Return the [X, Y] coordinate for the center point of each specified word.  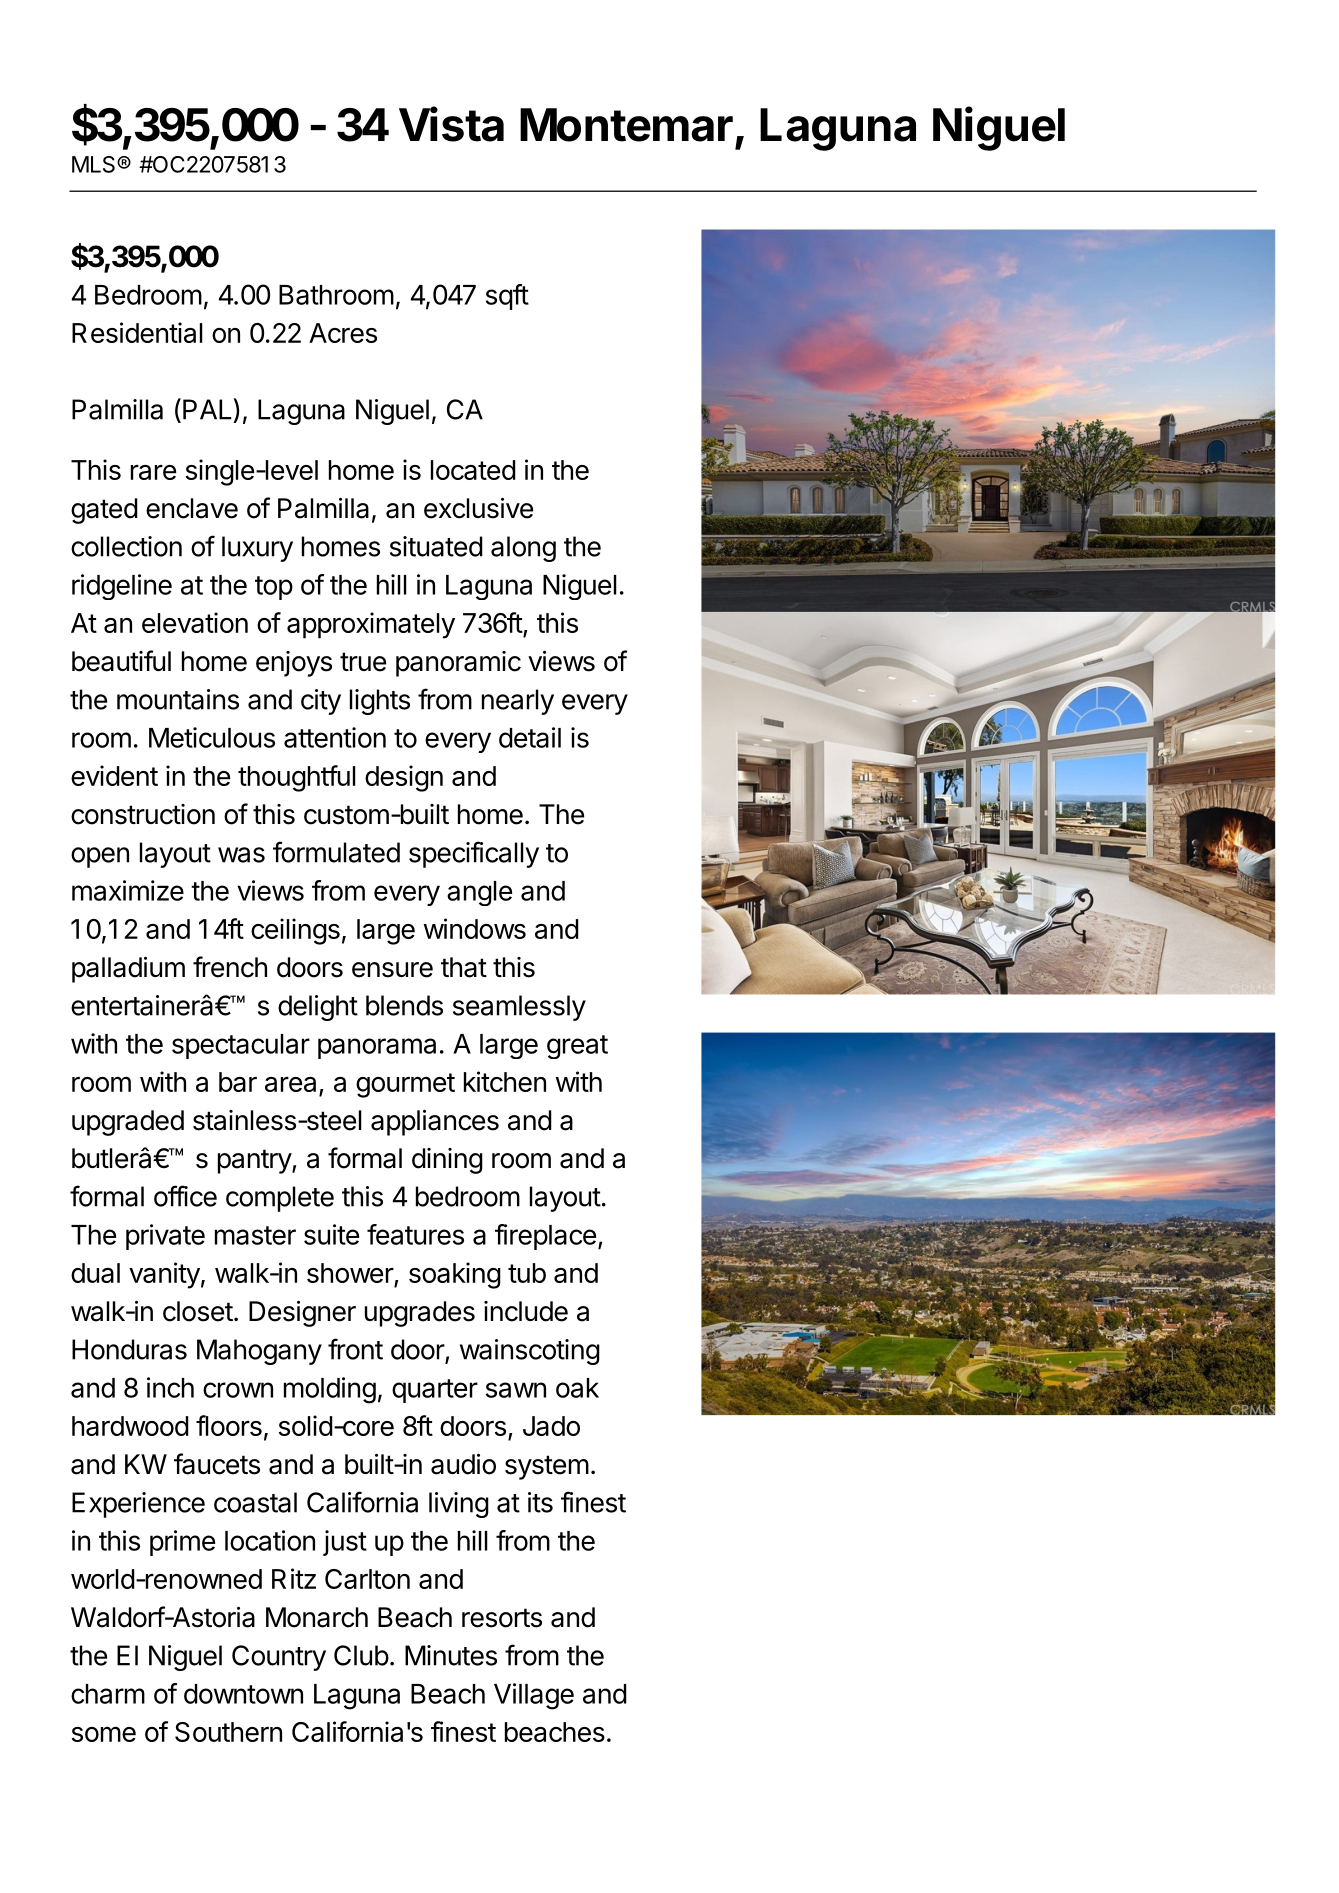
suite [331, 1234]
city [321, 702]
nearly [518, 702]
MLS [95, 164]
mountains [178, 699]
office [185, 1196]
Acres [343, 333]
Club [361, 1655]
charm [108, 1694]
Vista [451, 124]
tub [527, 1273]
